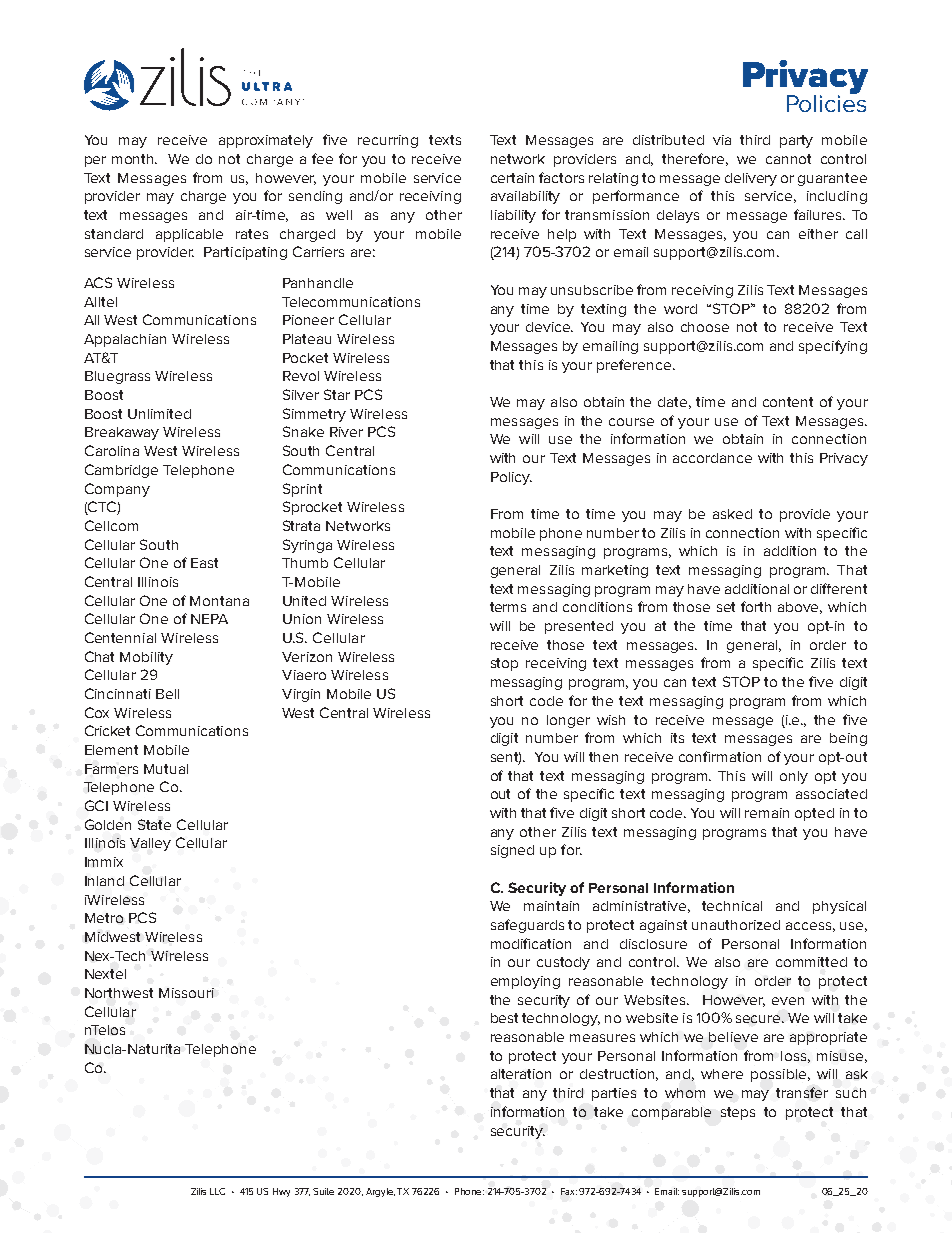 The height and width of the screenshot is (1233, 952). I want to click on Metro, so click(104, 918).
